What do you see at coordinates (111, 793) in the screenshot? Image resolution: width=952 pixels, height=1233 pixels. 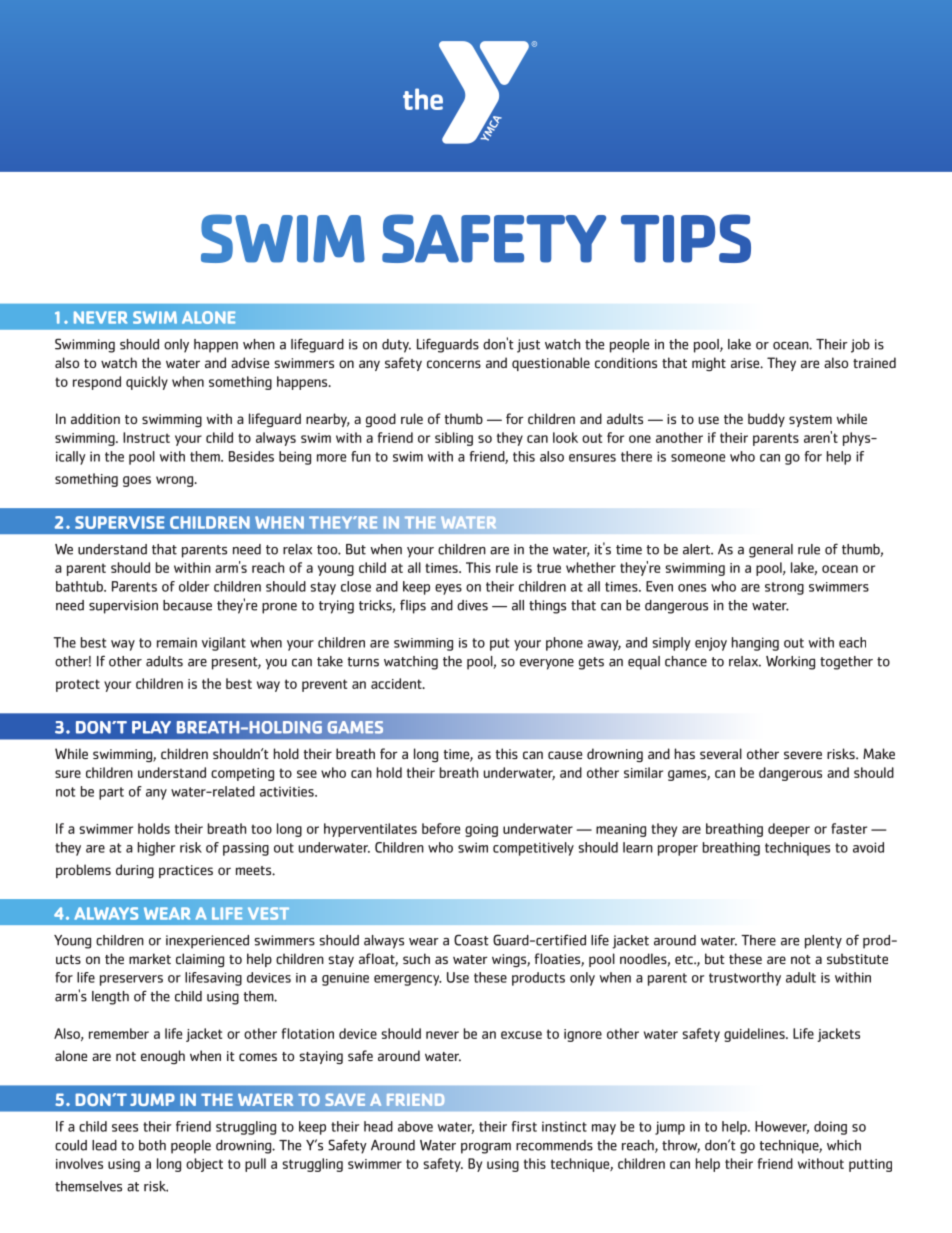 I see `part` at bounding box center [111, 793].
